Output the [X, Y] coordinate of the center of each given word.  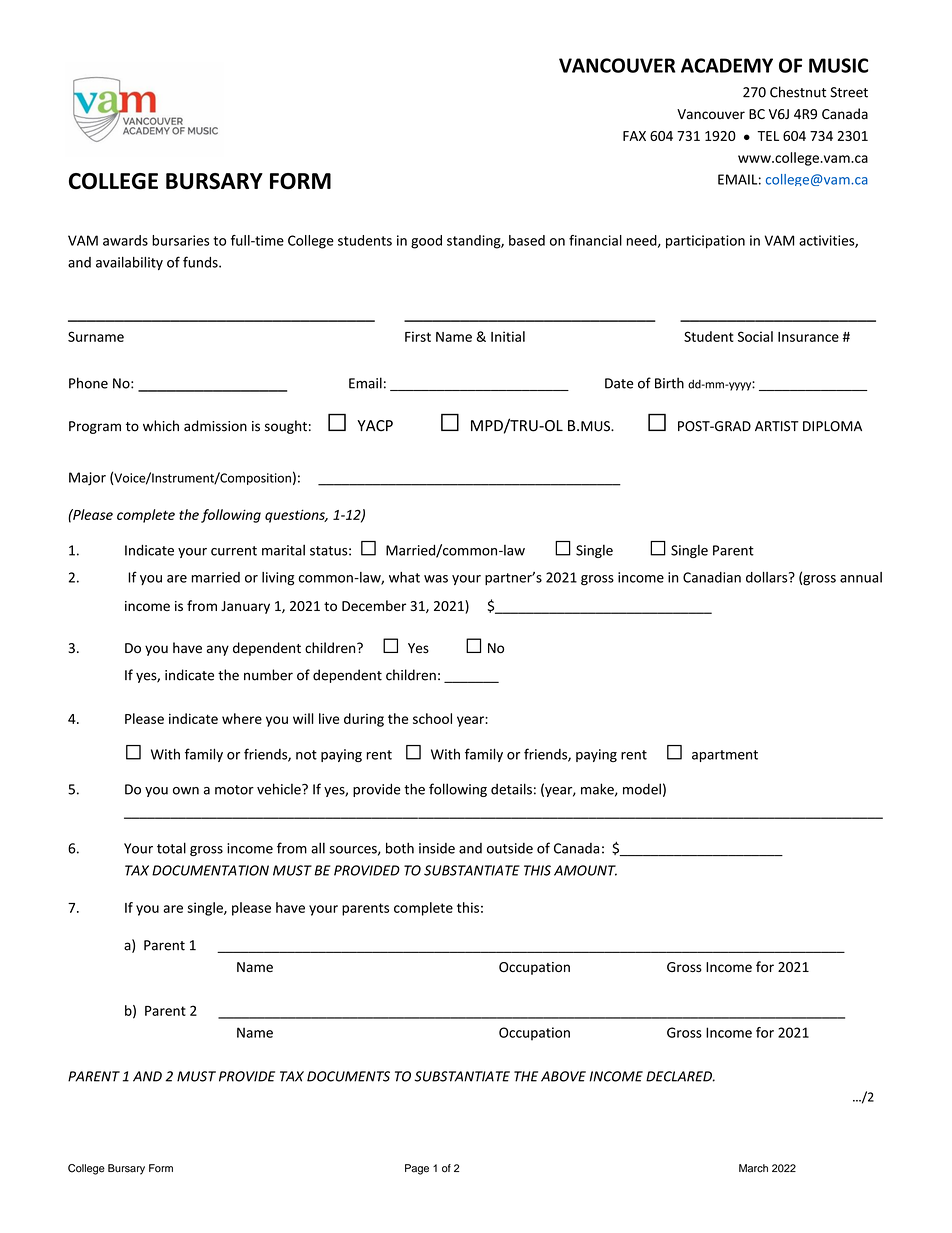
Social [755, 336]
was [436, 579]
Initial [508, 336]
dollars [768, 577]
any [218, 650]
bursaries [180, 240]
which [161, 426]
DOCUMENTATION [210, 870]
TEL [768, 136]
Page [417, 1169]
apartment [725, 756]
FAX [634, 136]
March [753, 1168]
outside [510, 848]
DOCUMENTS [348, 1076]
